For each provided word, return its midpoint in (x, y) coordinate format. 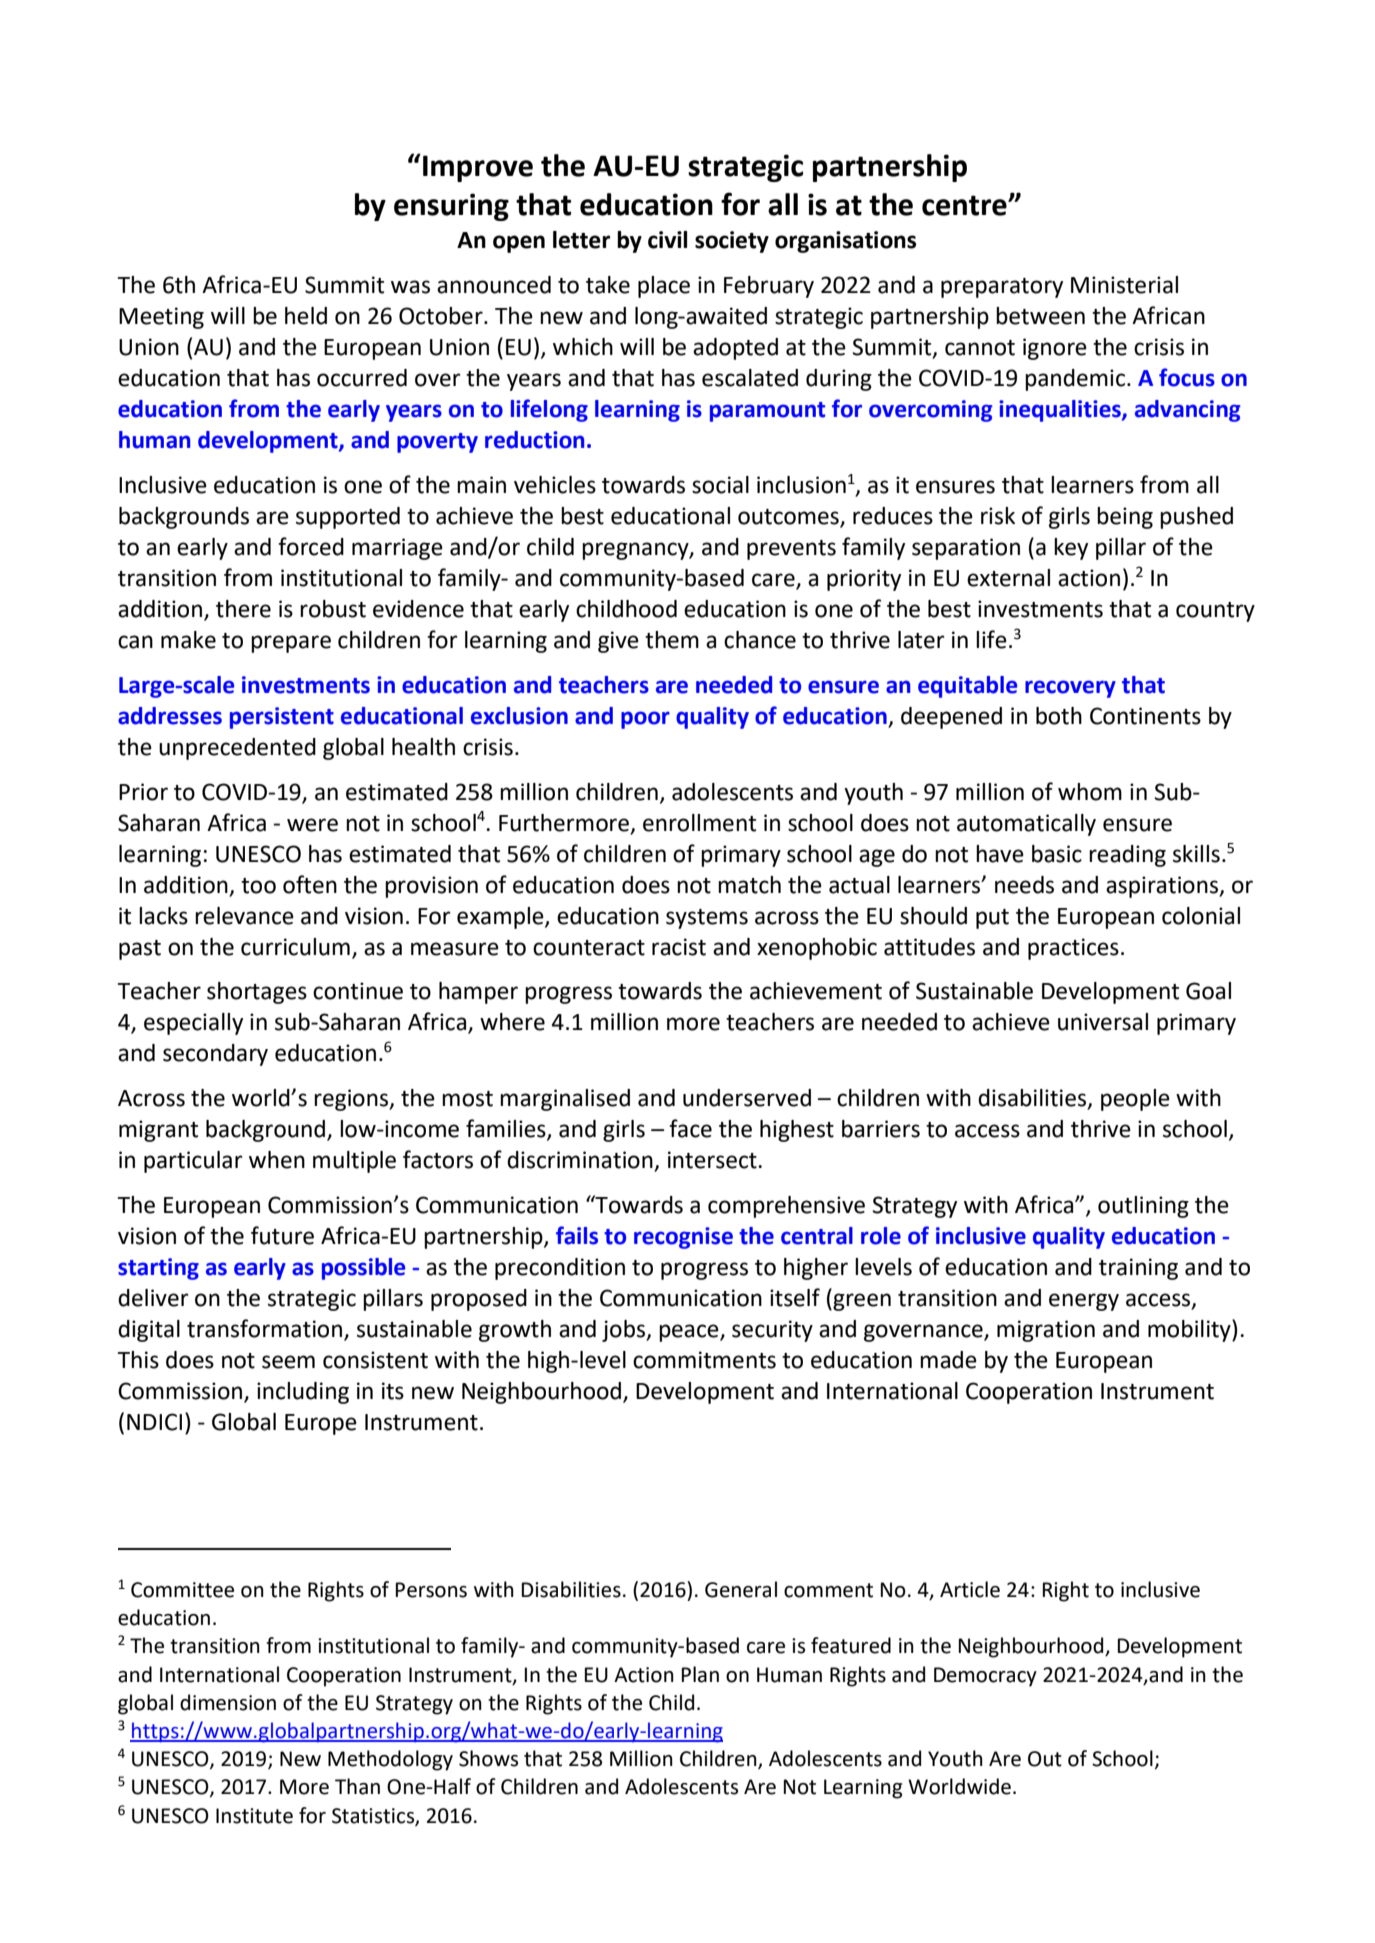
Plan (700, 1674)
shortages (257, 993)
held (306, 316)
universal (1103, 1022)
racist (679, 947)
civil (667, 240)
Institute (254, 1816)
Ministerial (1124, 285)
